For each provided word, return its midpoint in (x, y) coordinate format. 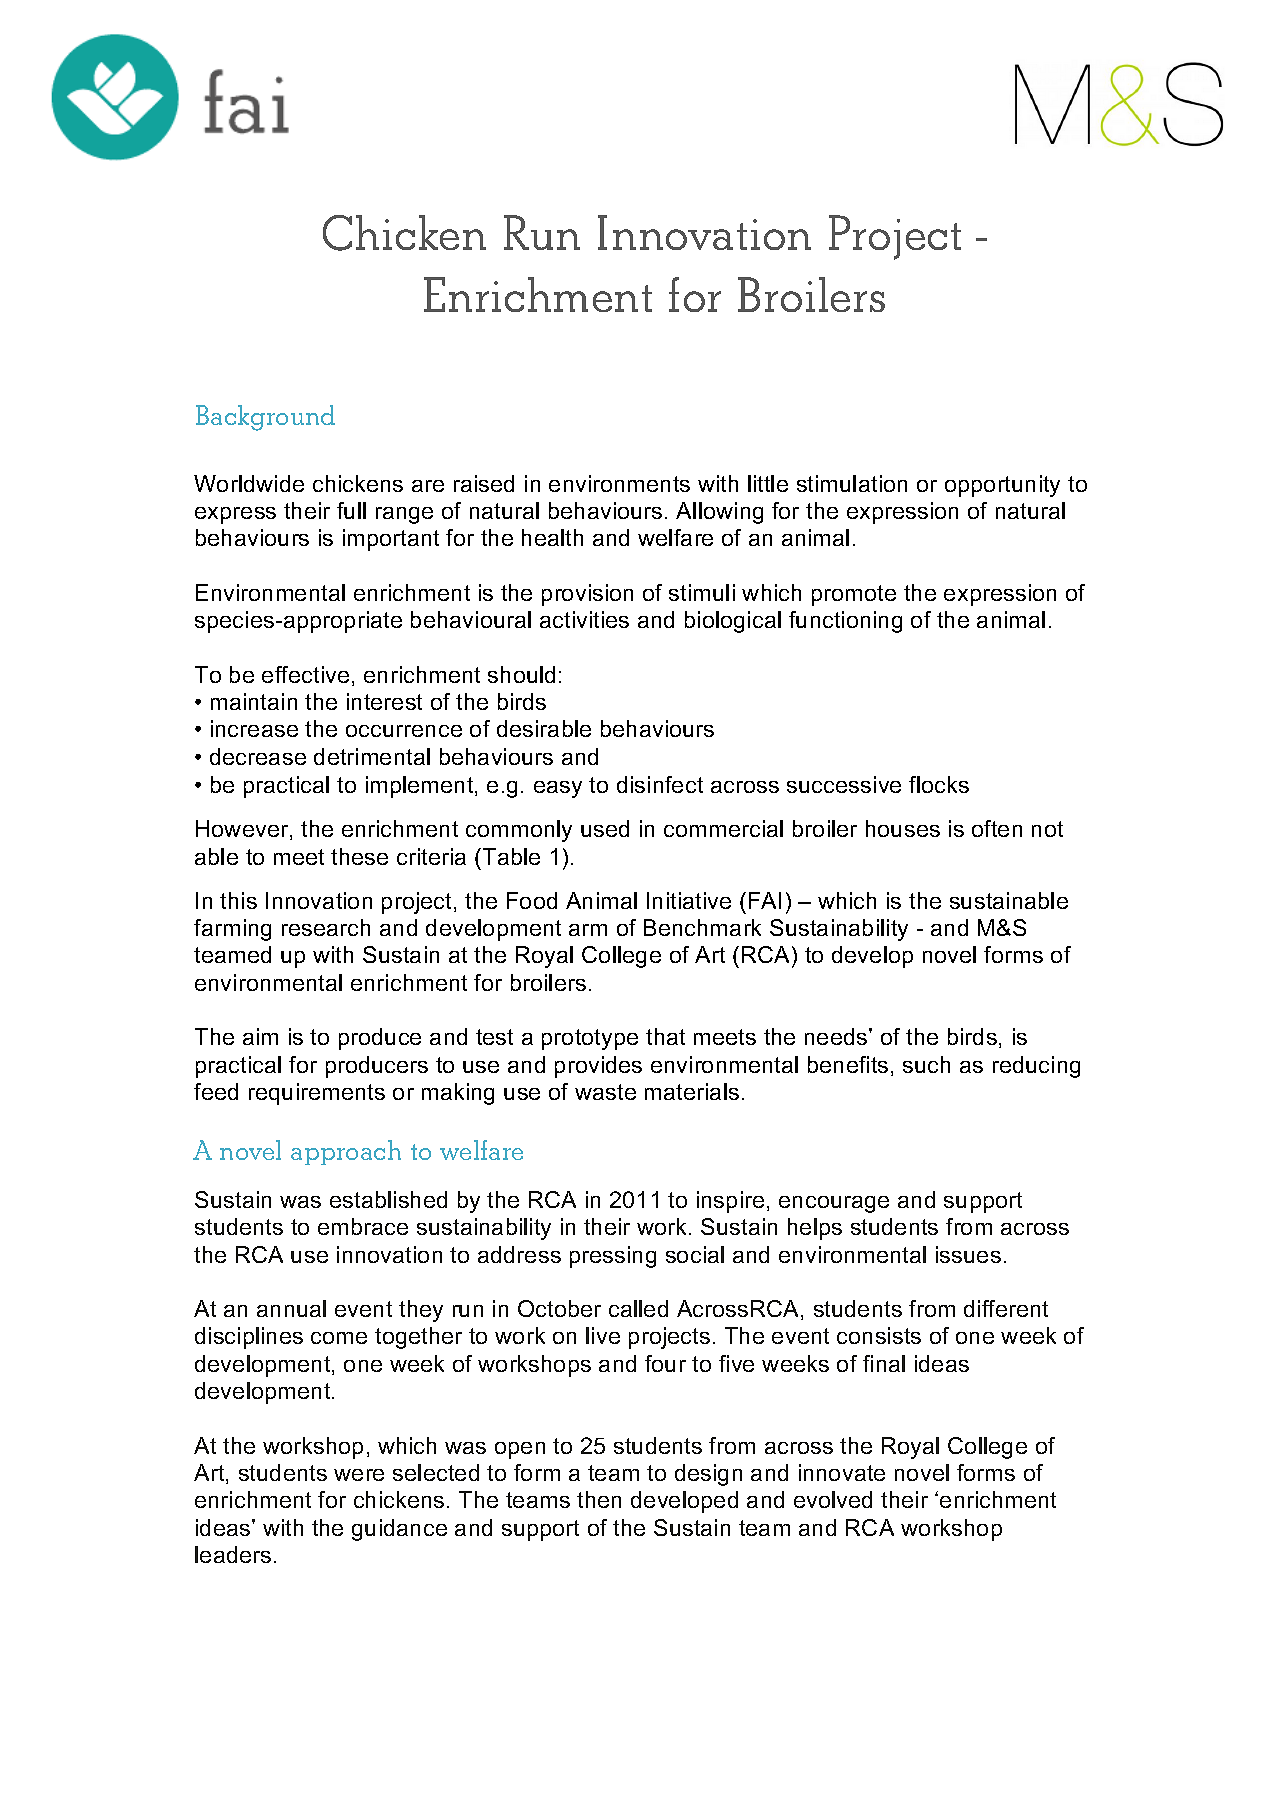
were (359, 1475)
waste (605, 1092)
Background (265, 418)
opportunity (1002, 486)
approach (346, 1152)
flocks (939, 784)
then (599, 1499)
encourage (834, 1204)
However (243, 830)
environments (619, 483)
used (605, 828)
